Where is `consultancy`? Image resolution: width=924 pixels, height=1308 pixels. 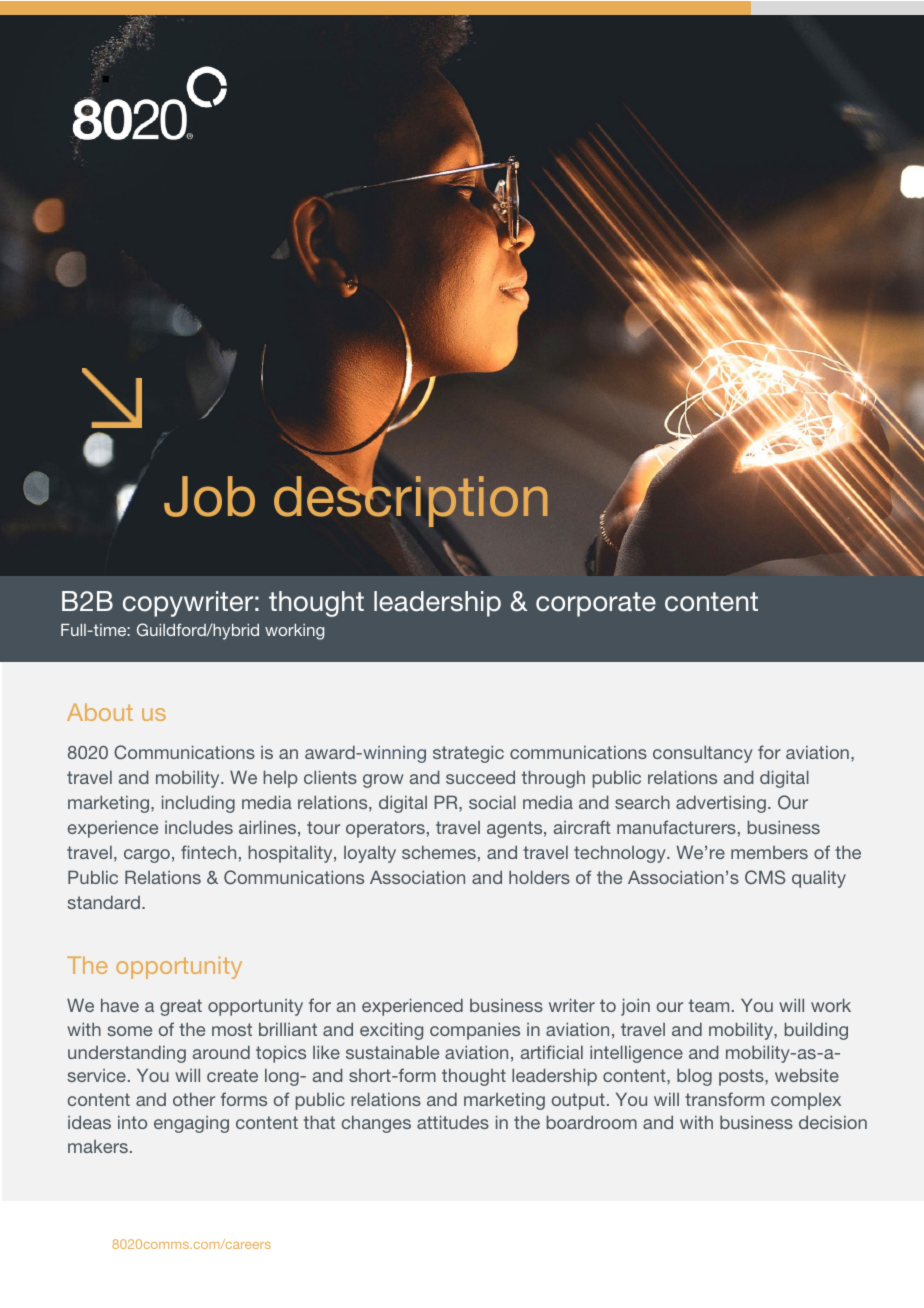 consultancy is located at coordinates (703, 754).
